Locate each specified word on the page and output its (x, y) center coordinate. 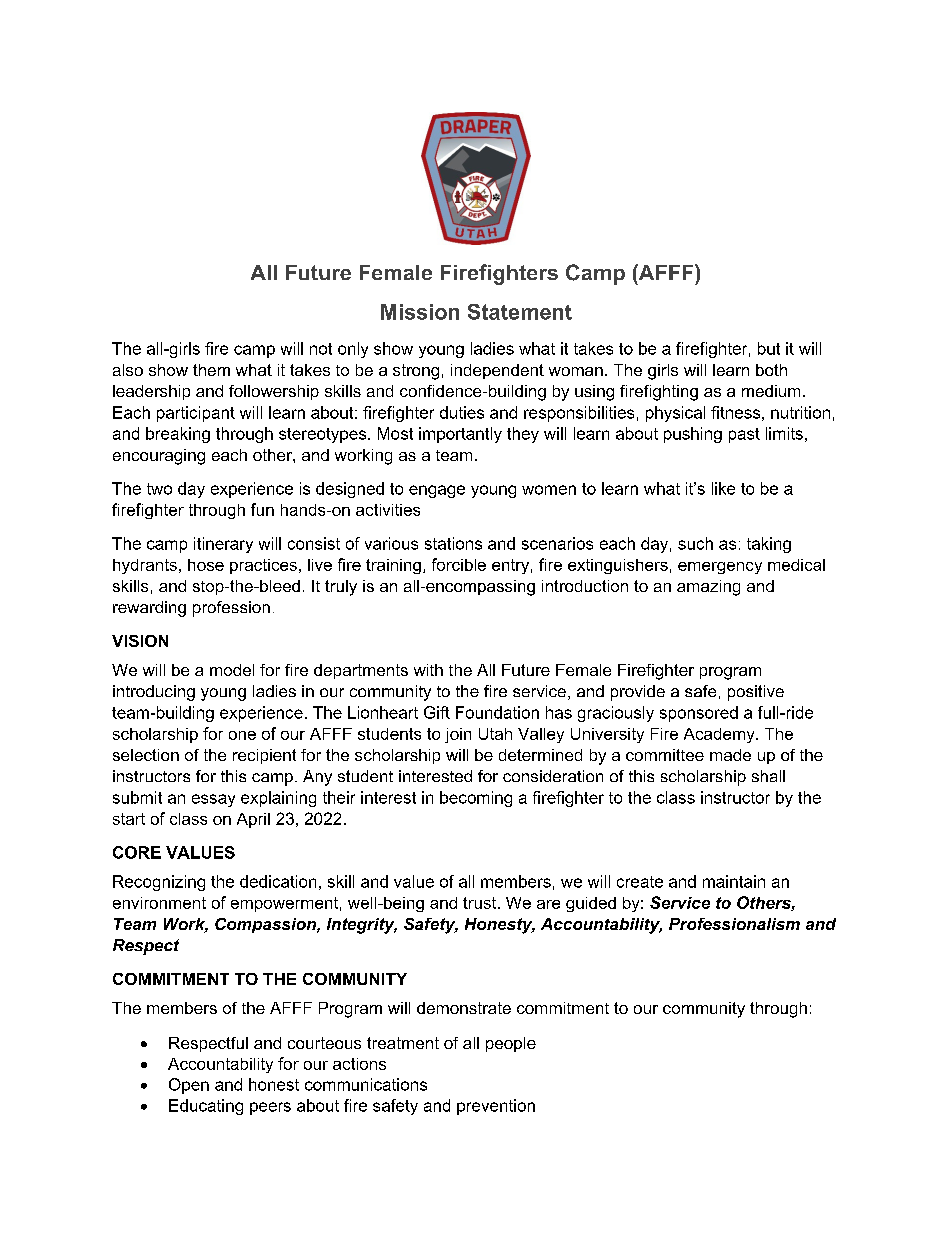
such (695, 543)
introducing (154, 693)
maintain (734, 881)
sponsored (699, 714)
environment (159, 903)
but (769, 348)
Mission (420, 312)
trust (481, 903)
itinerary (223, 545)
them (211, 370)
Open (189, 1086)
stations (453, 543)
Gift (437, 712)
